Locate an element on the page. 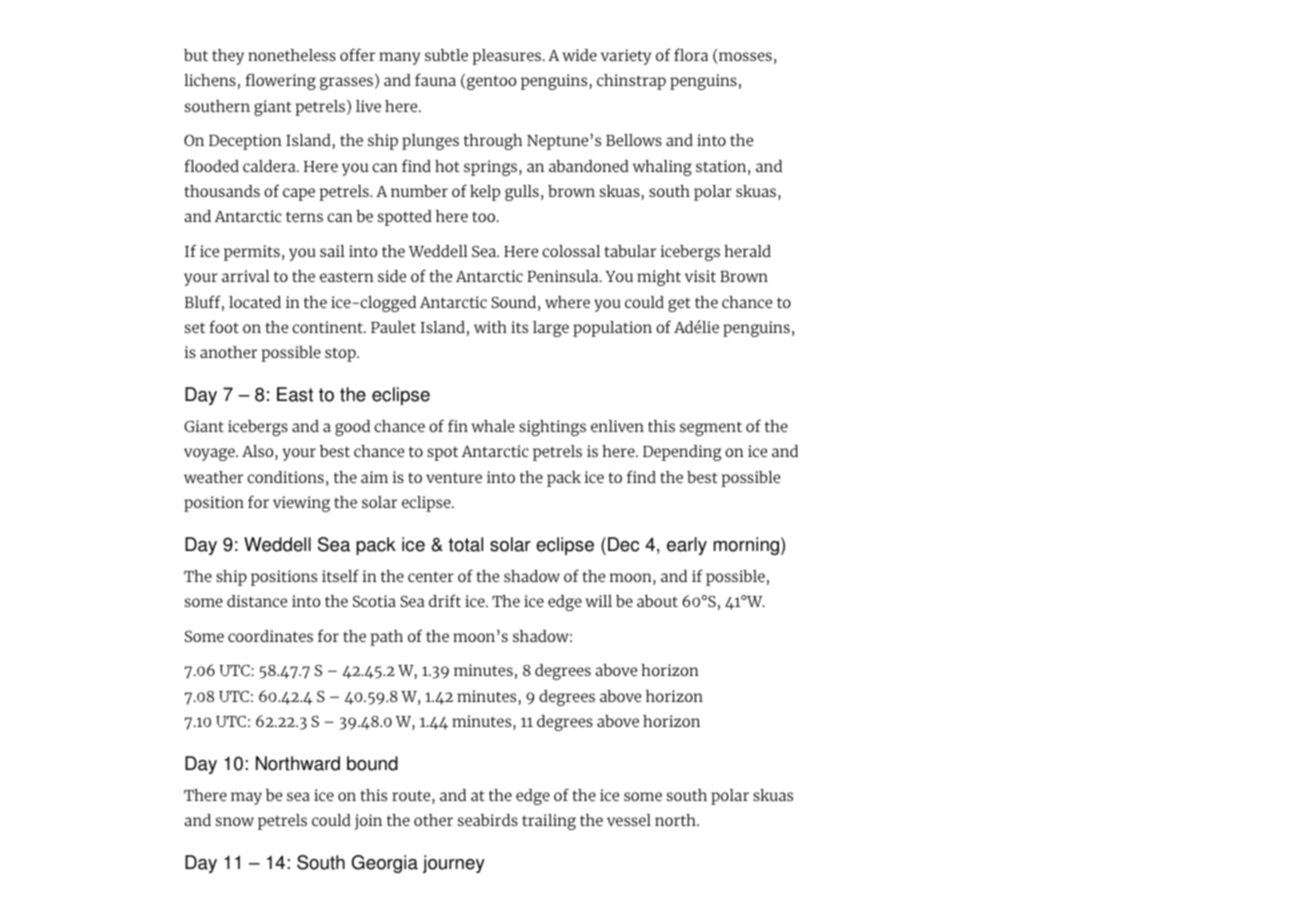 Image resolution: width=1308 pixels, height=924 pixels. snow is located at coordinates (235, 821).
